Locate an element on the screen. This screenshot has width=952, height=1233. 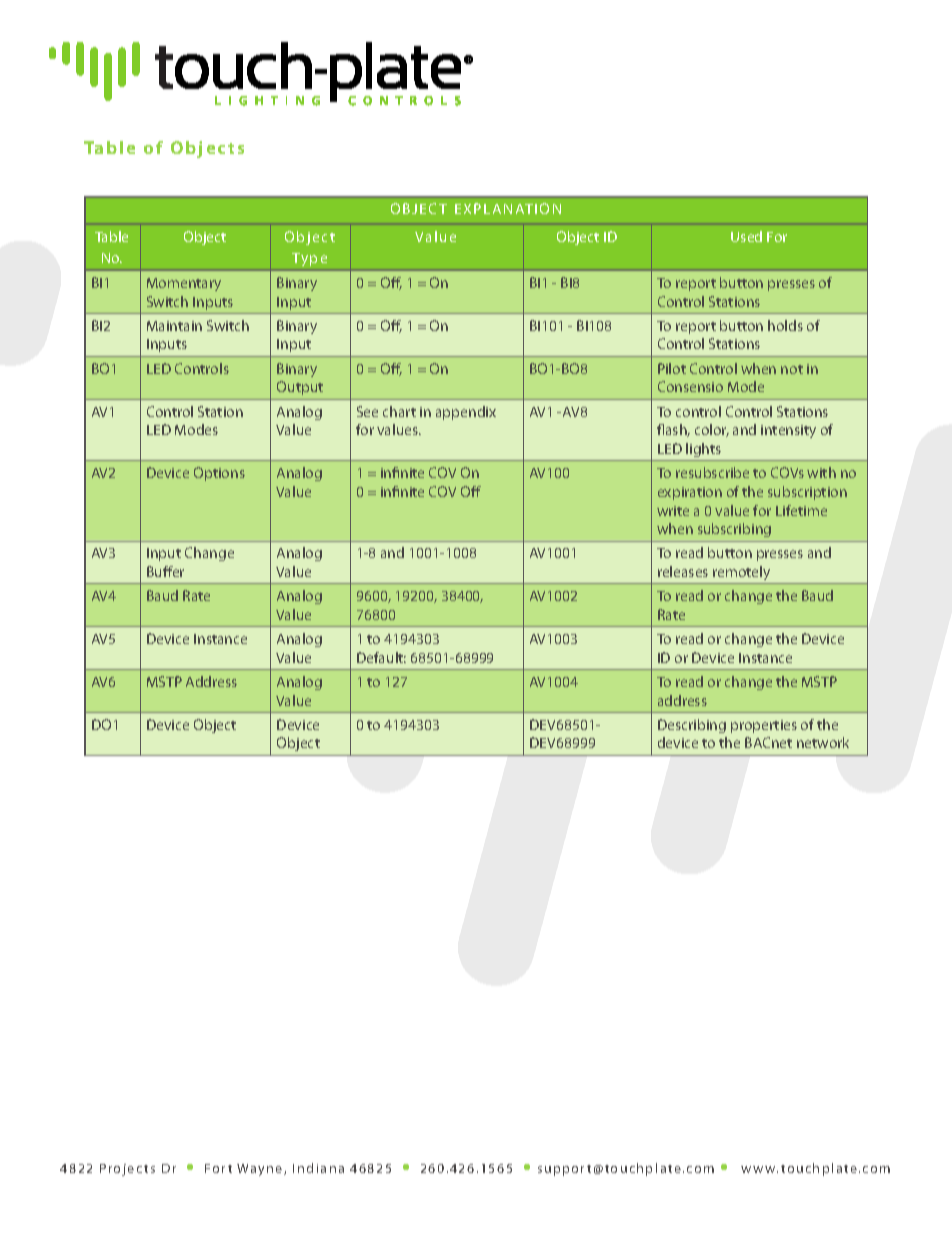
Type is located at coordinates (309, 259).
